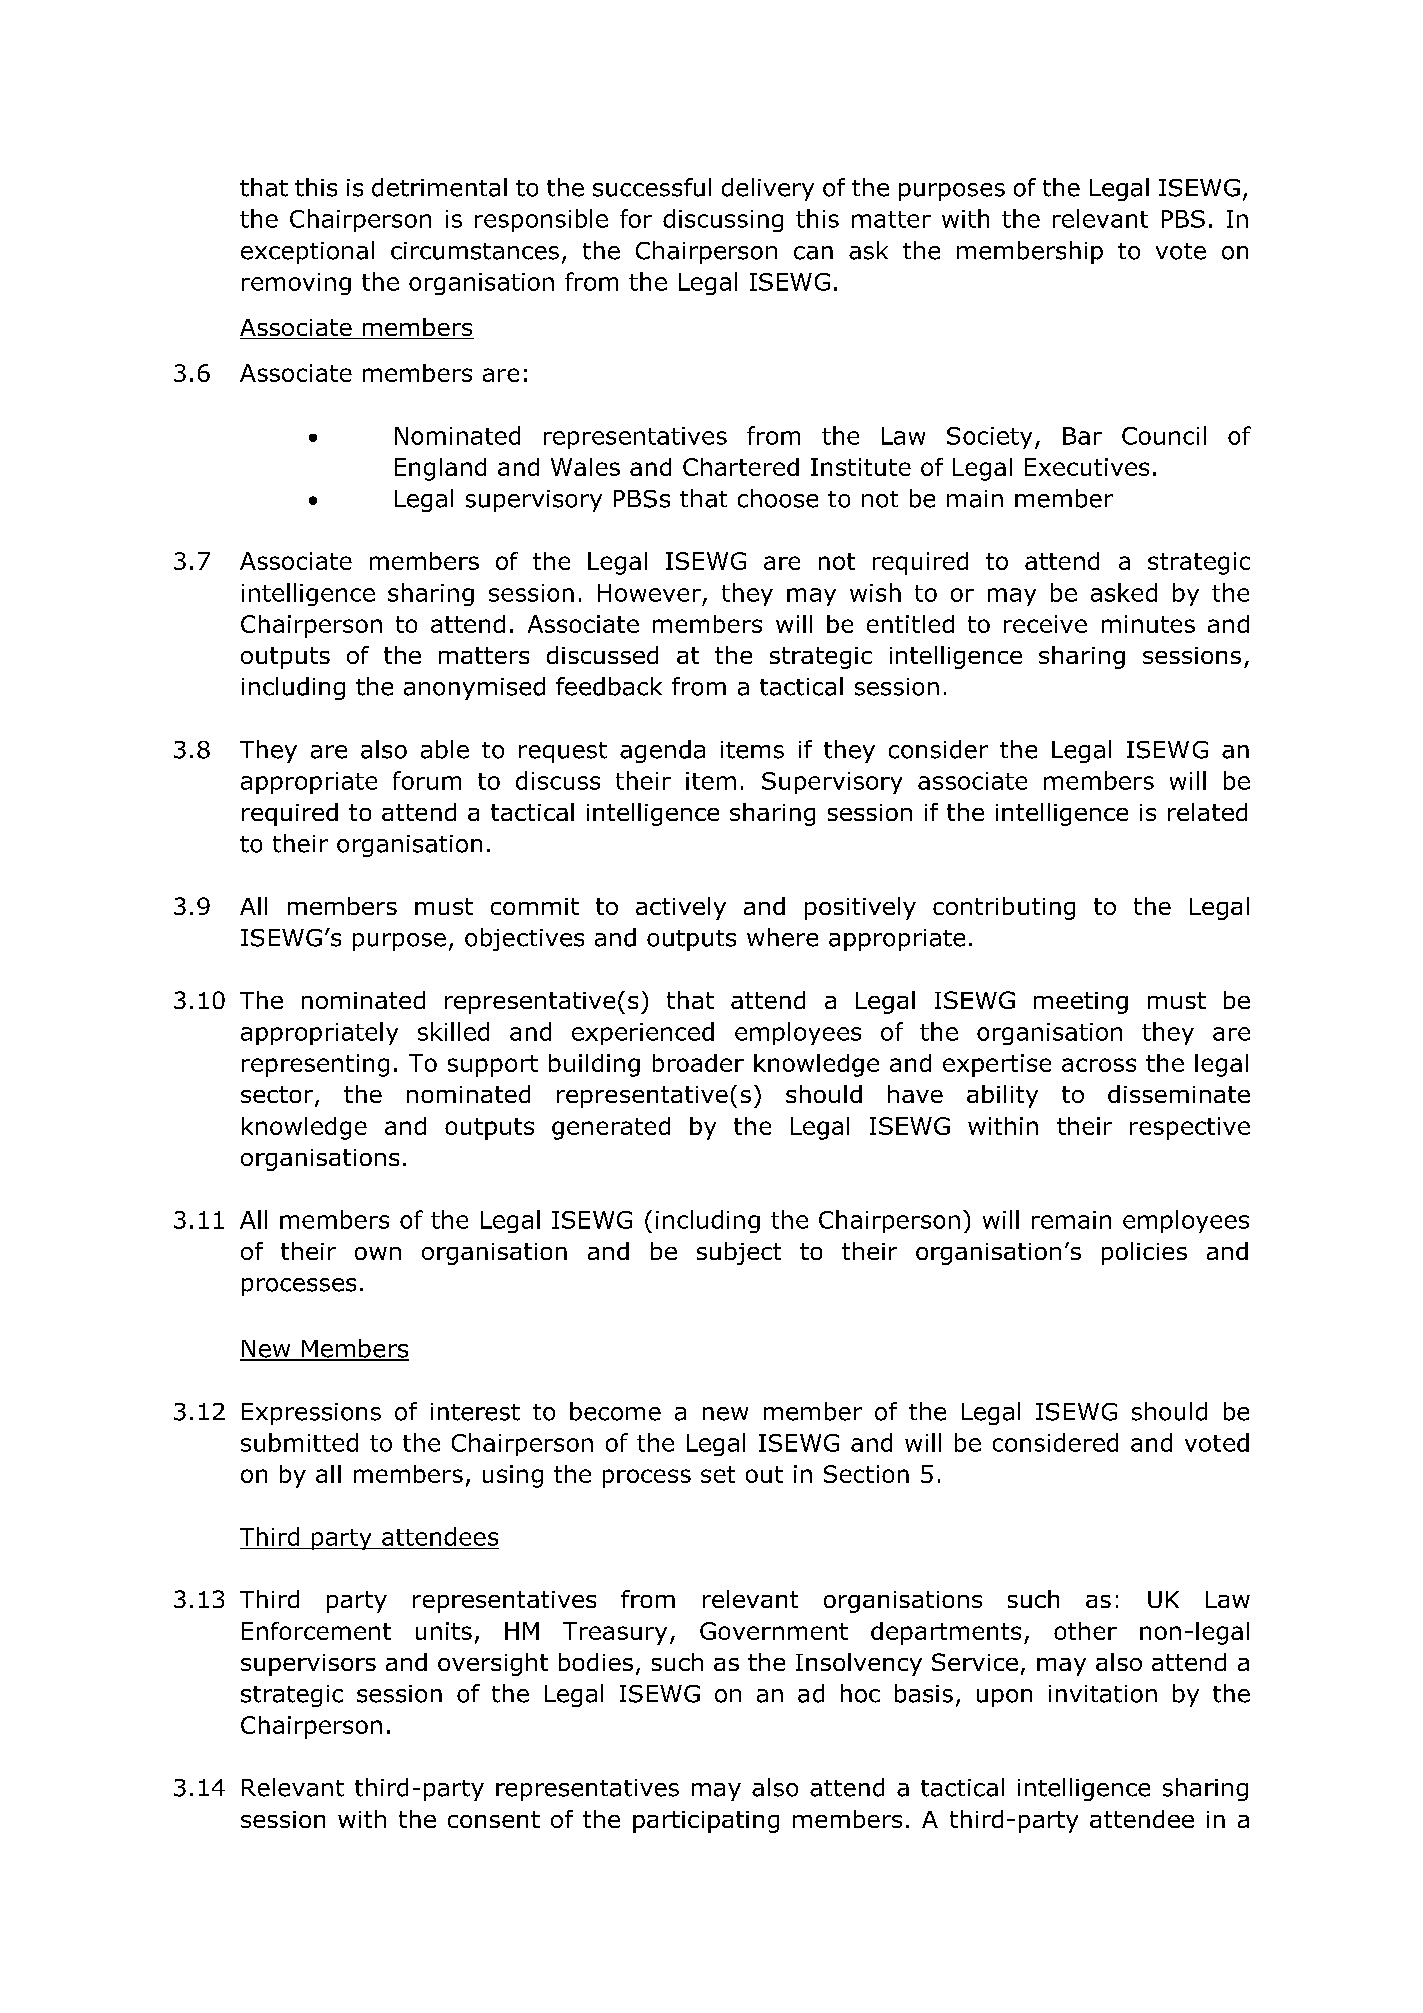 This document has height=2013, width=1423. What do you see at coordinates (1124, 592) in the document?
I see `asked` at bounding box center [1124, 592].
